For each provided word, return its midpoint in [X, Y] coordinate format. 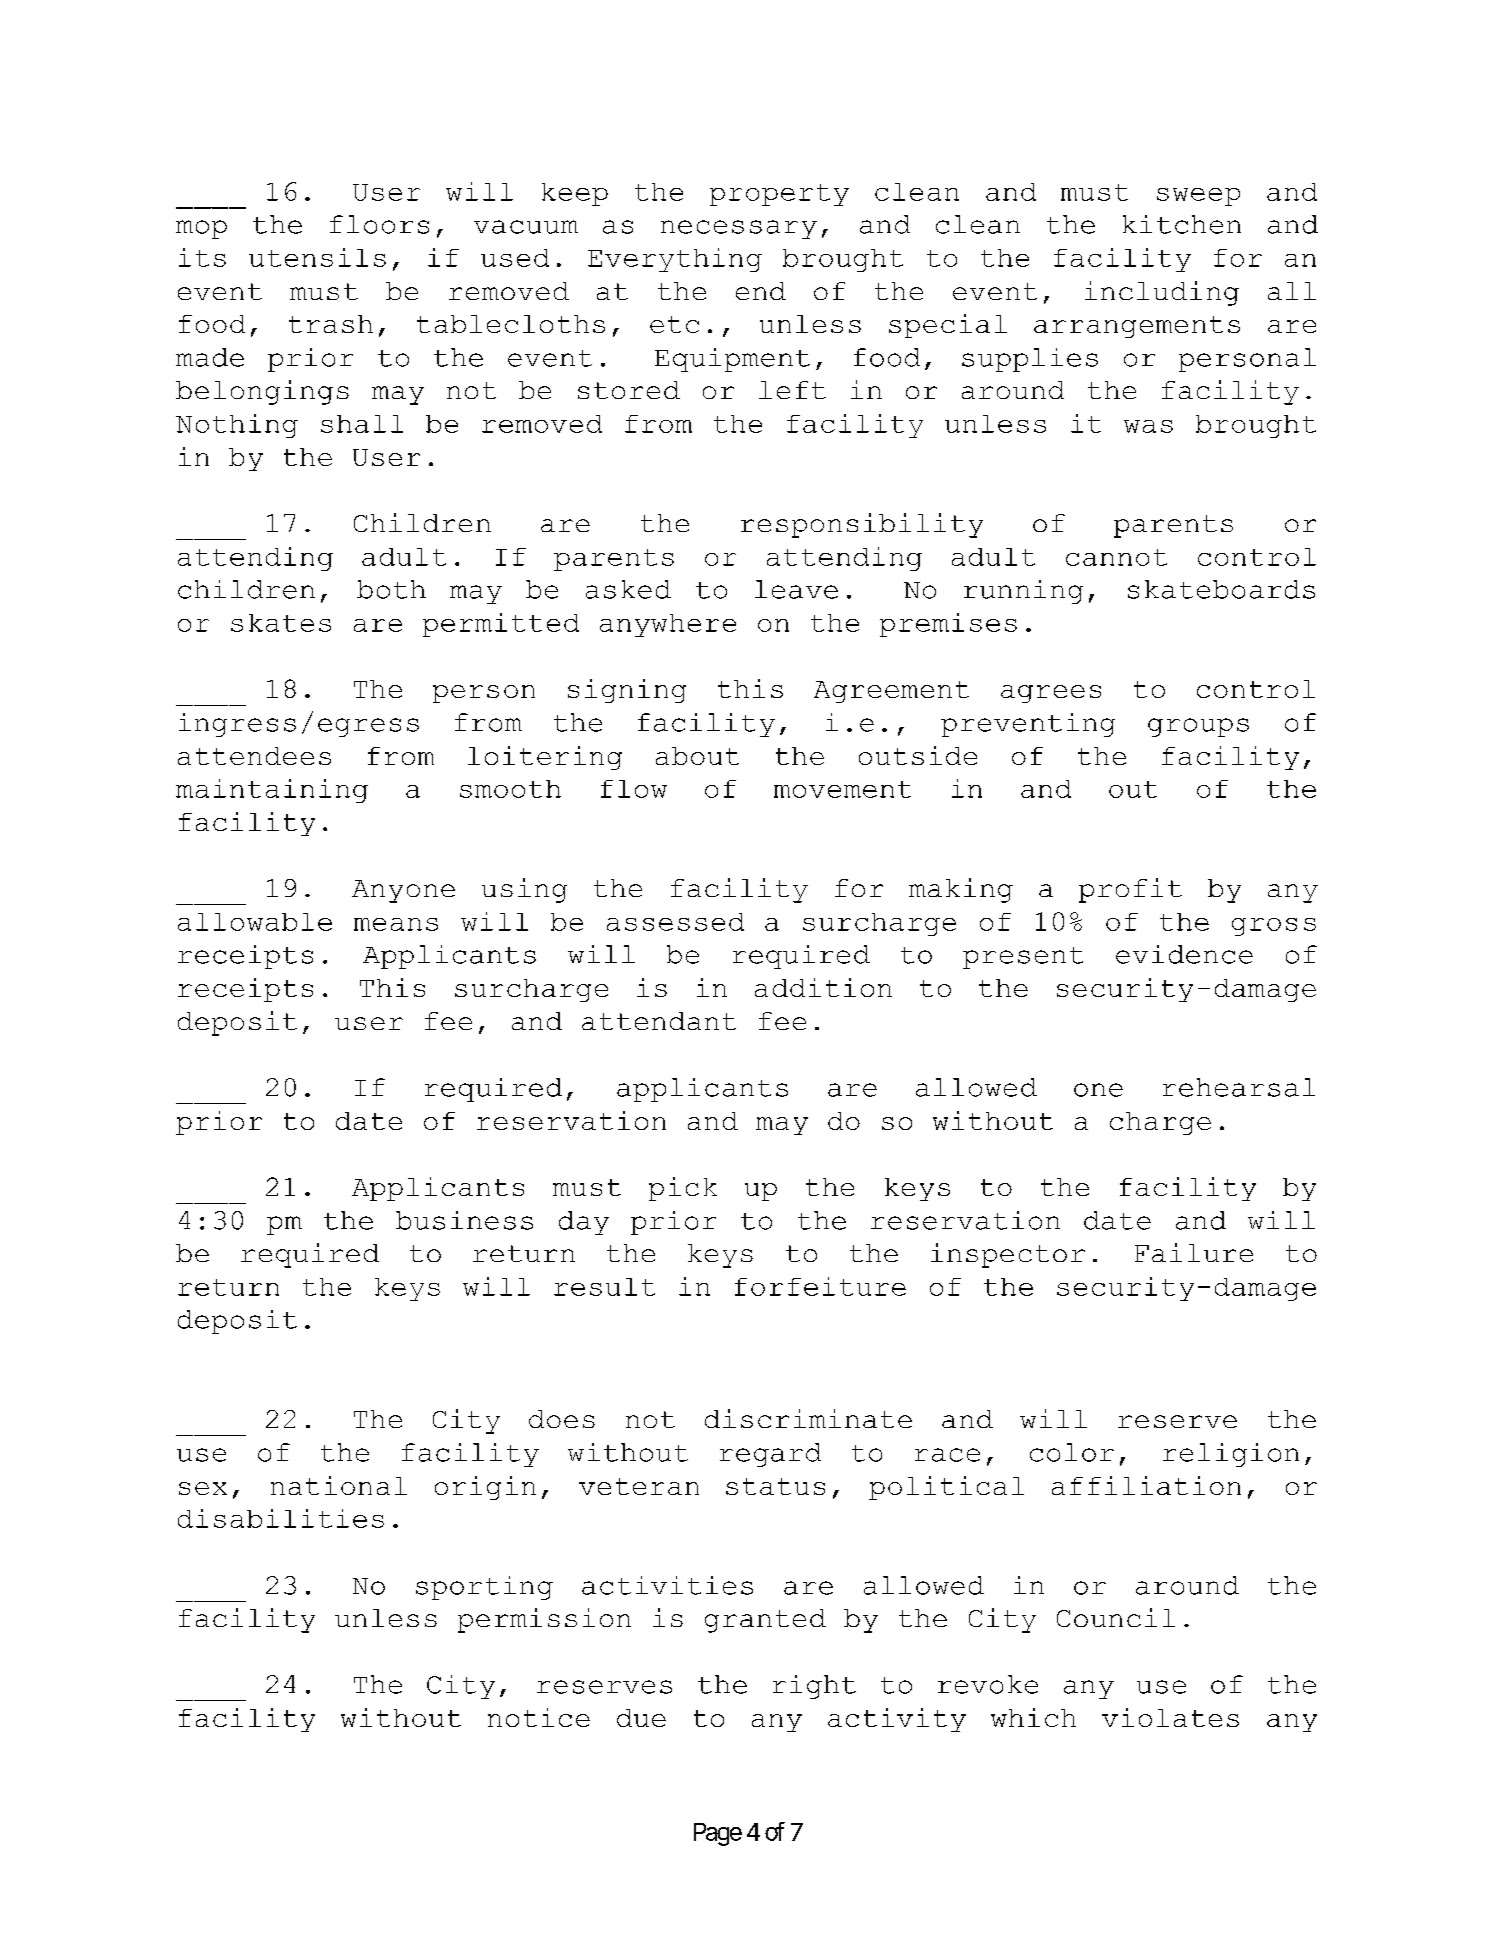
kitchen [1182, 224]
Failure [1194, 1252]
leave [796, 589]
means [396, 924]
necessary [739, 229]
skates [281, 623]
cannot [1116, 557]
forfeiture [820, 1286]
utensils [317, 257]
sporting [484, 1588]
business [464, 1220]
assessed [675, 922]
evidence [1184, 954]
